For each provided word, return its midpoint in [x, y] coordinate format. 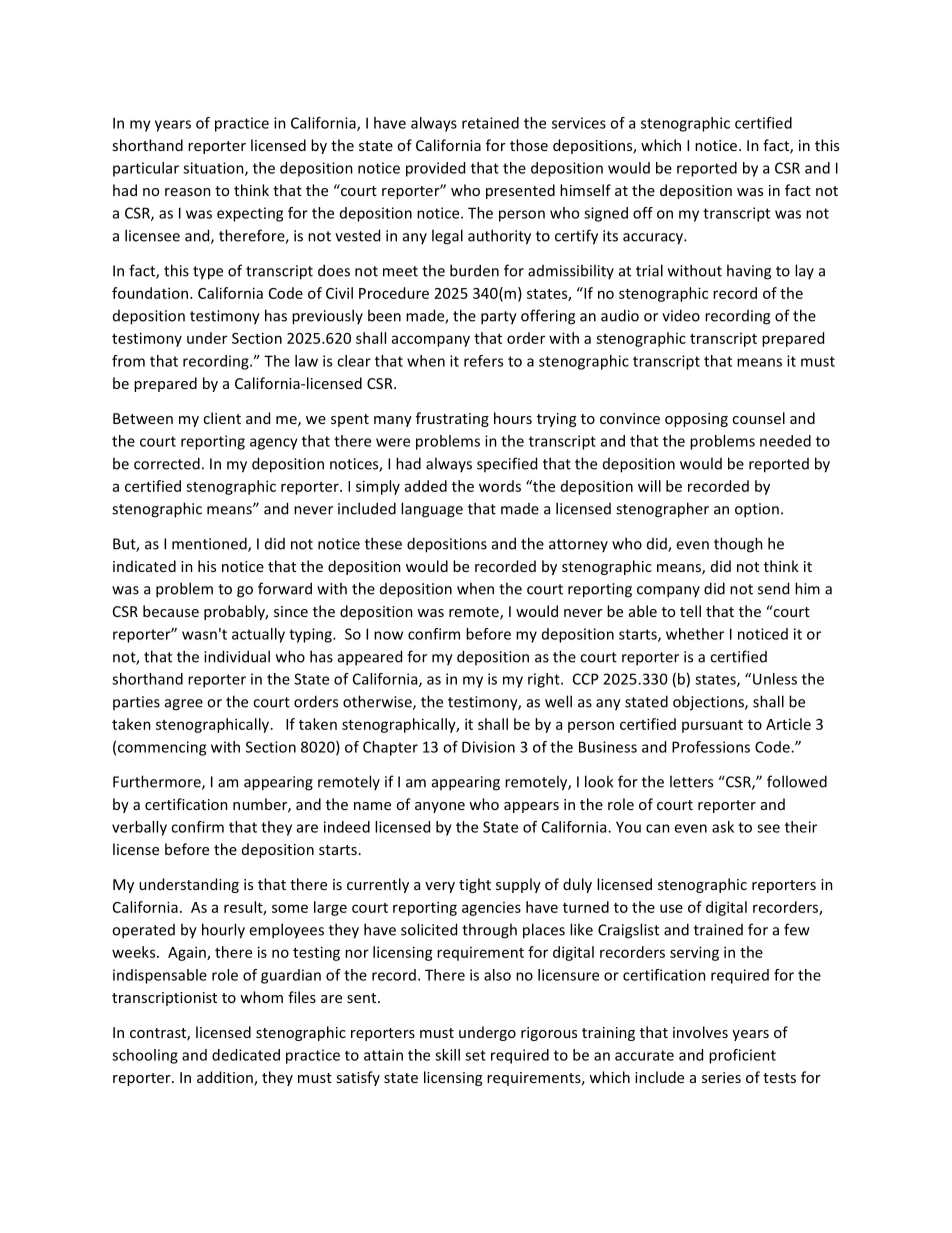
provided [435, 169]
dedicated [246, 1055]
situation [214, 169]
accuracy [654, 239]
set [475, 1055]
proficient [742, 1056]
